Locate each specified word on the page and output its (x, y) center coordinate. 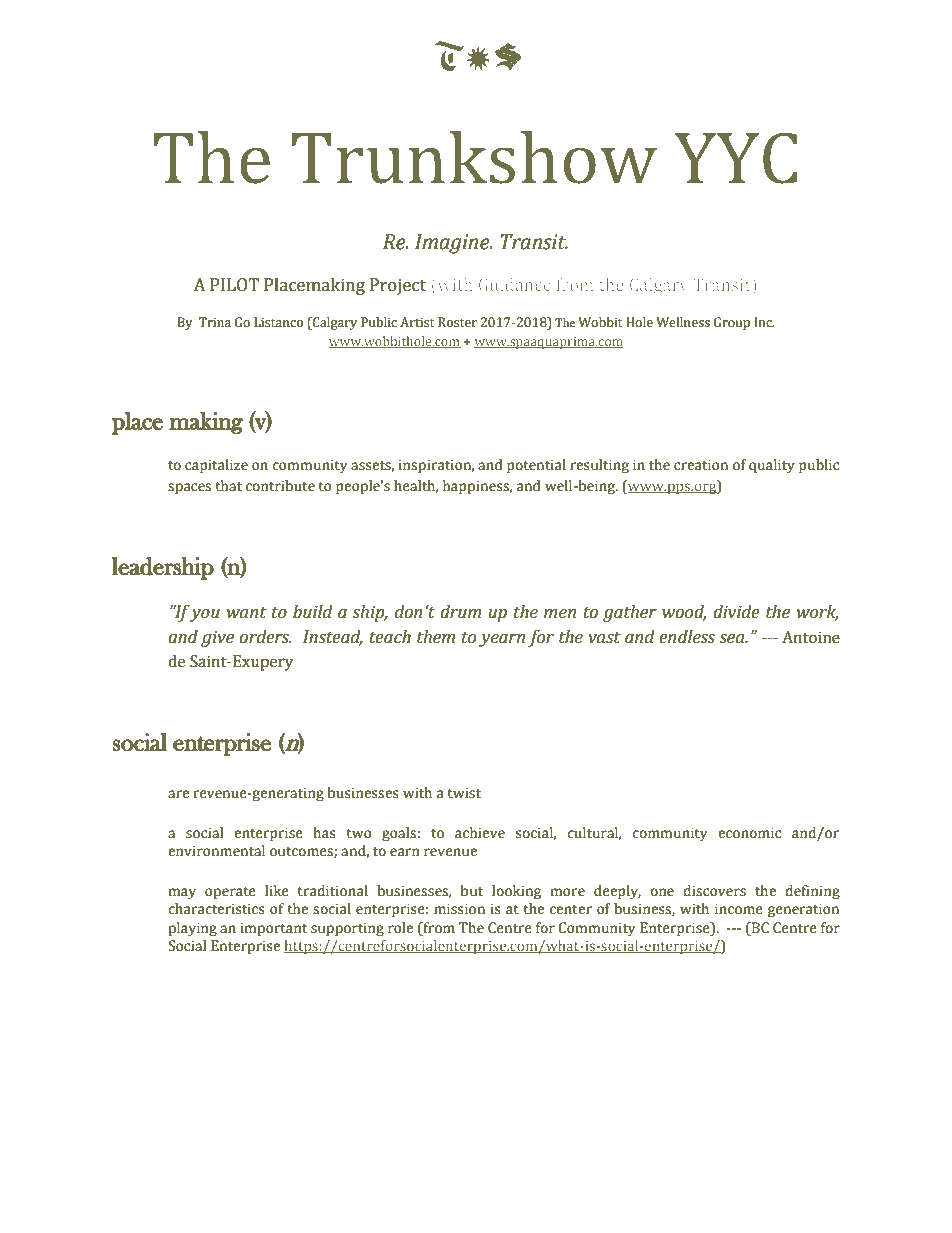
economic (749, 833)
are (178, 794)
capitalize (216, 466)
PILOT (234, 285)
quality (772, 466)
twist (464, 793)
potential (536, 466)
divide (736, 612)
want (247, 613)
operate (230, 893)
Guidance (515, 284)
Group (732, 323)
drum (460, 612)
